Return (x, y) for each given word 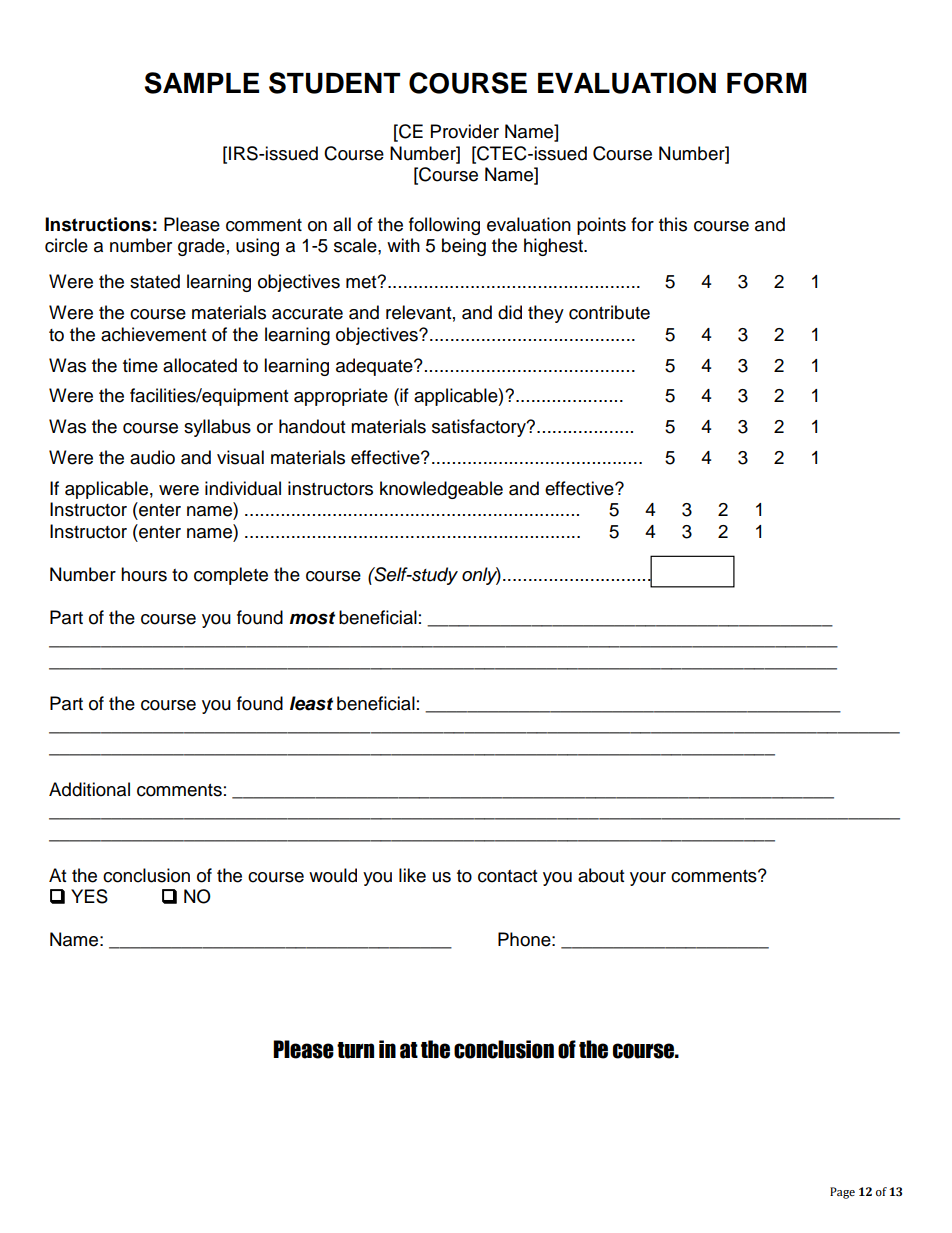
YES (89, 896)
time (140, 365)
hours (144, 574)
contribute (609, 312)
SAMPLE (201, 83)
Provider (465, 131)
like (412, 875)
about (601, 875)
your (648, 879)
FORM (767, 83)
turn (355, 1050)
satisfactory (480, 428)
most (312, 618)
